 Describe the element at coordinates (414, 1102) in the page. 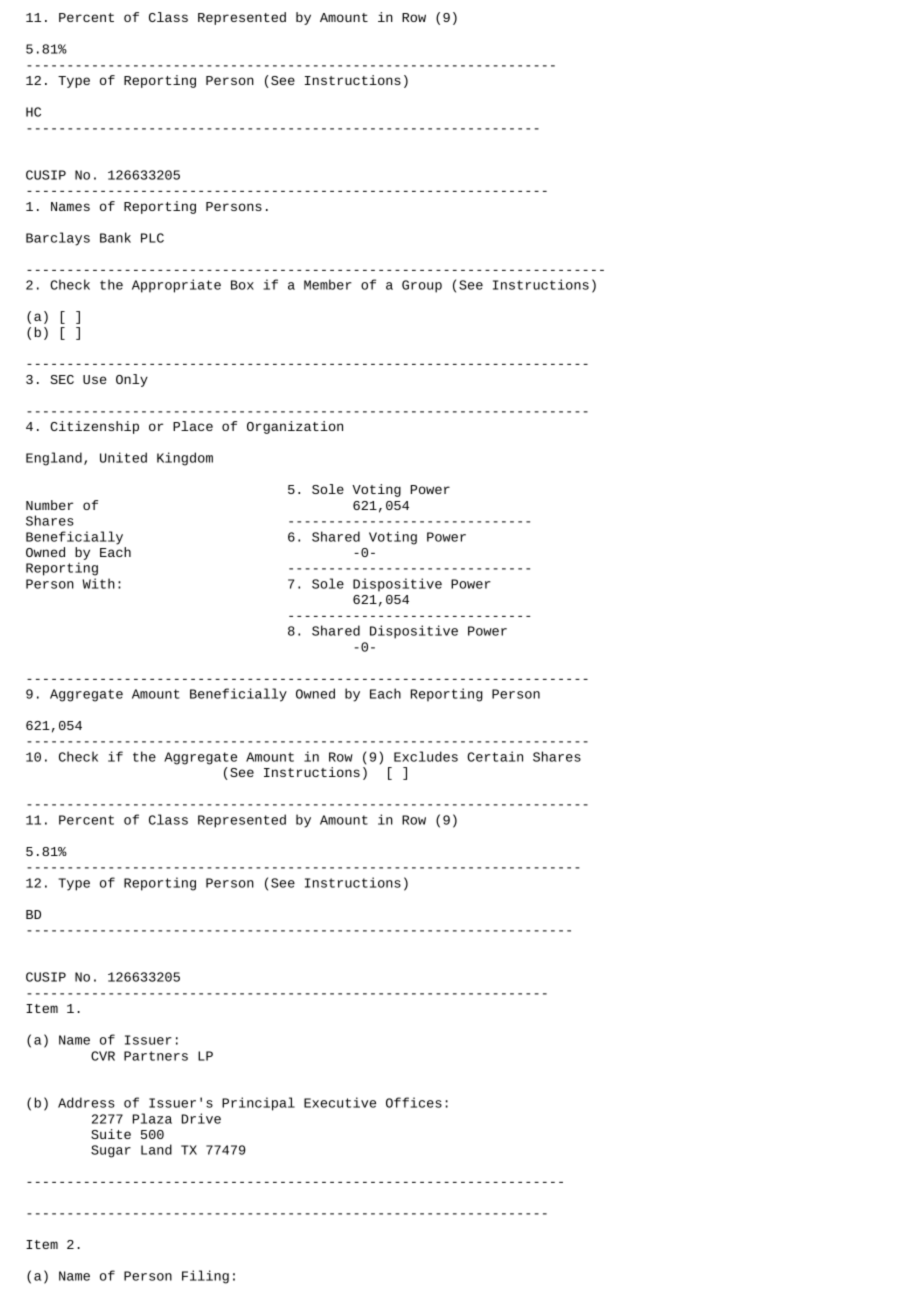

I see `Offices` at that location.
